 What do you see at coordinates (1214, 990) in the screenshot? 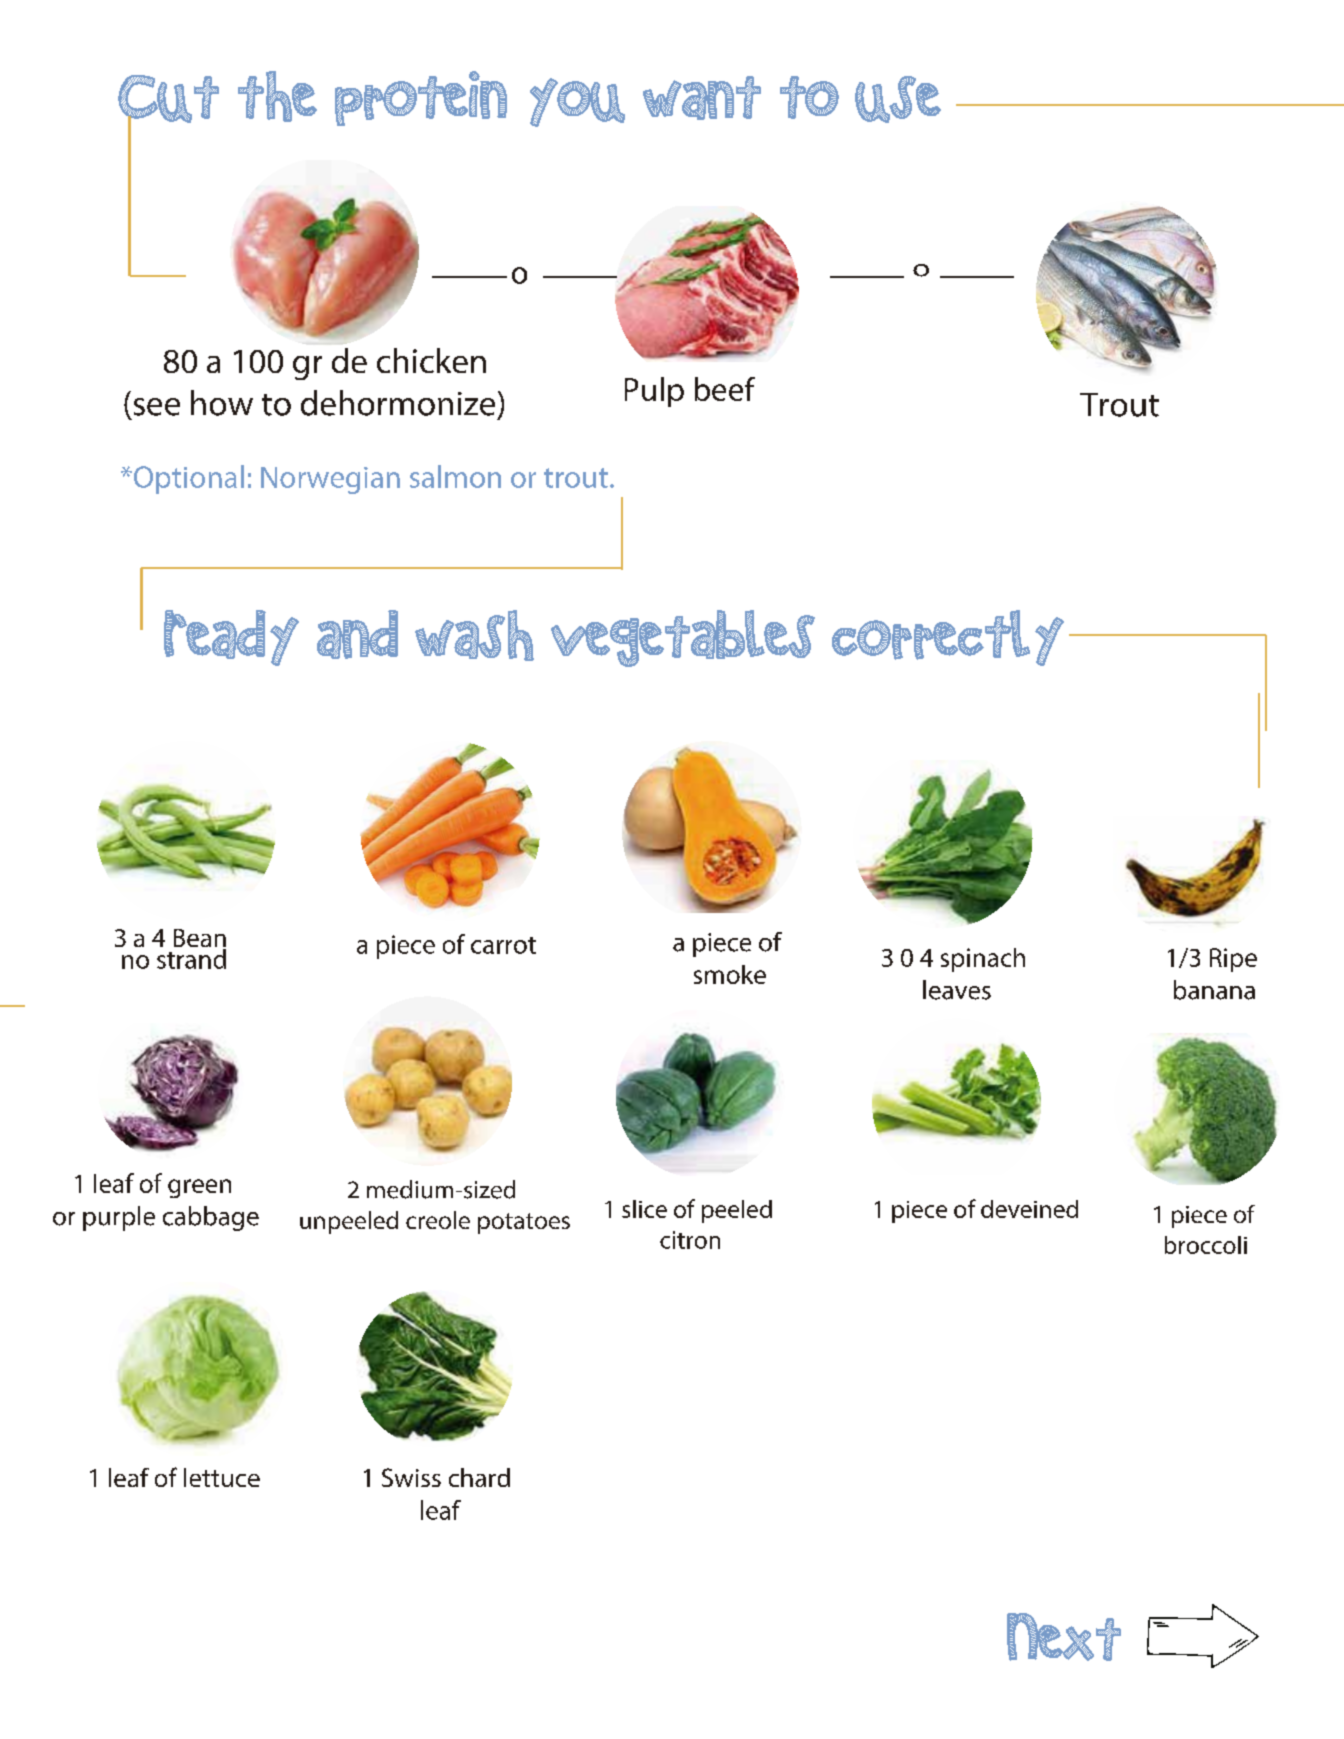
I see `banana` at bounding box center [1214, 990].
